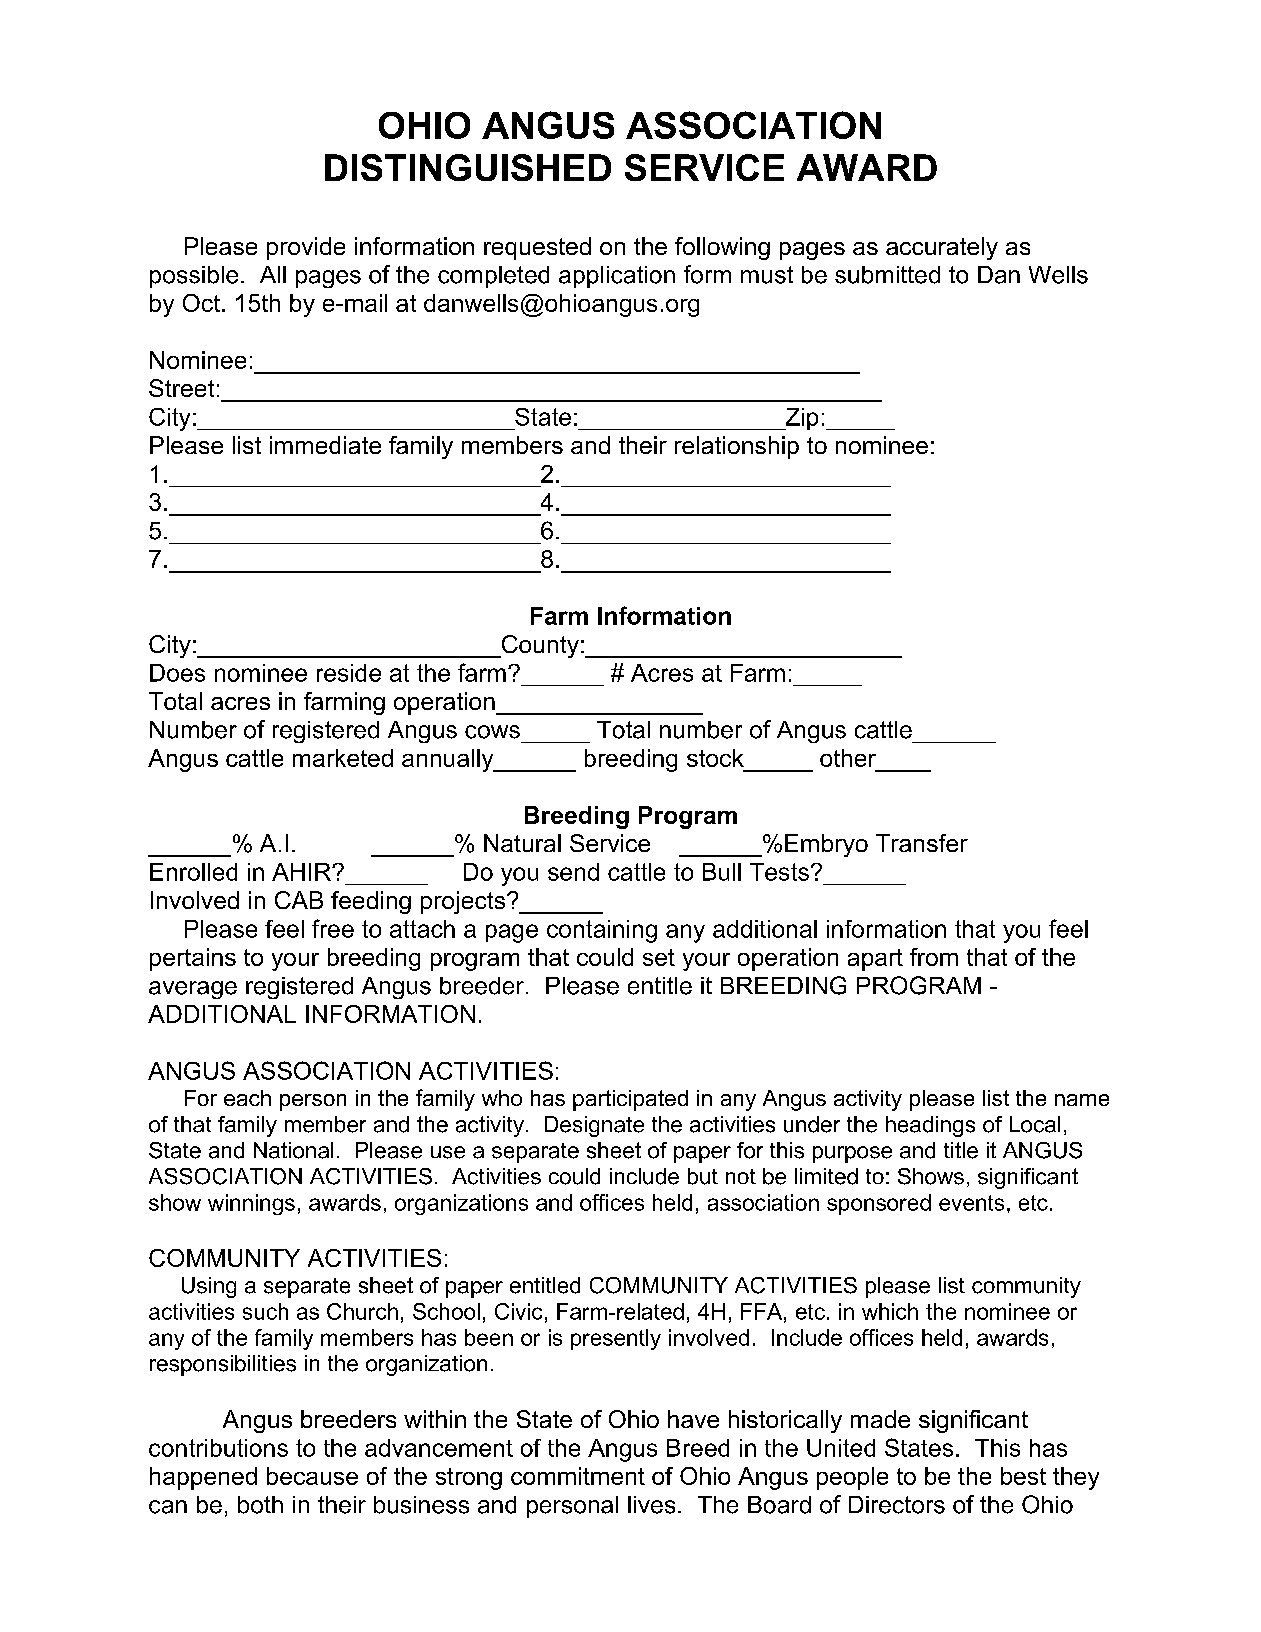  Describe the element at coordinates (312, 1476) in the image. I see `because` at that location.
